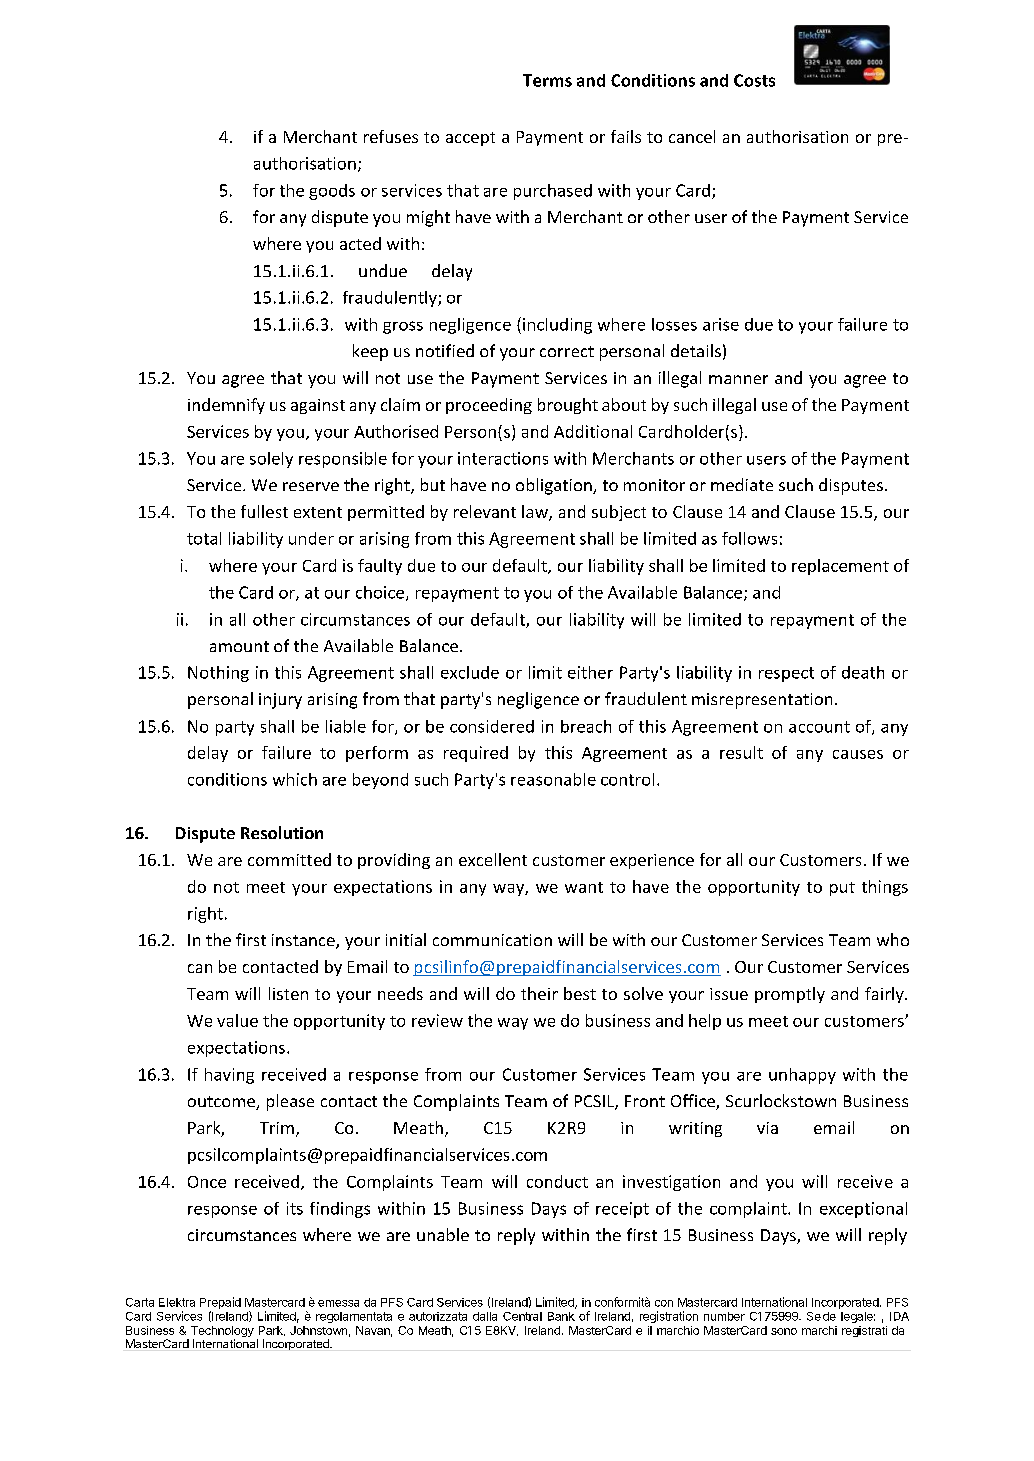 The width and height of the screenshot is (1034, 1461). What do you see at coordinates (885, 888) in the screenshot?
I see `things` at bounding box center [885, 888].
